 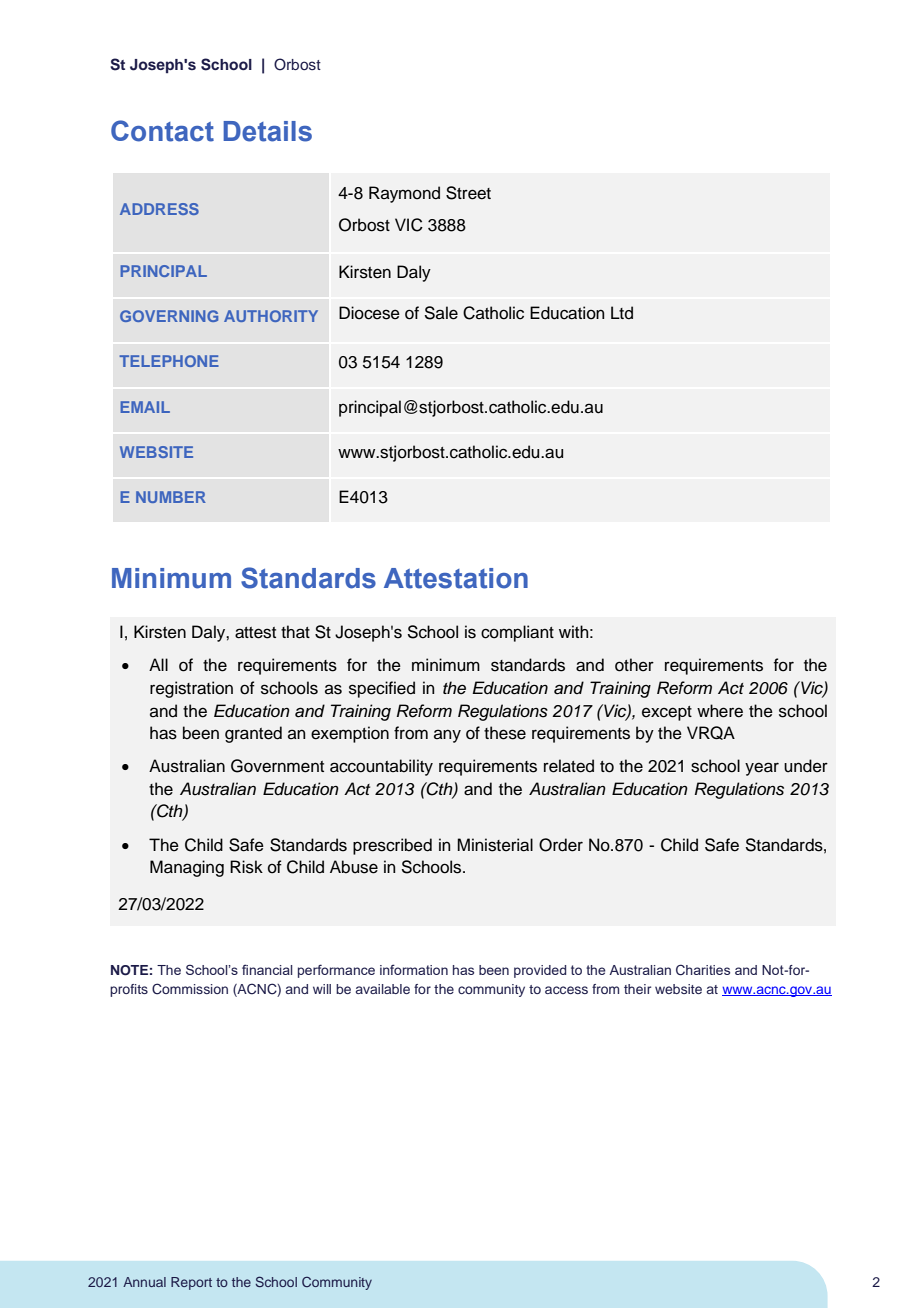 I want to click on Risk, so click(x=246, y=867).
